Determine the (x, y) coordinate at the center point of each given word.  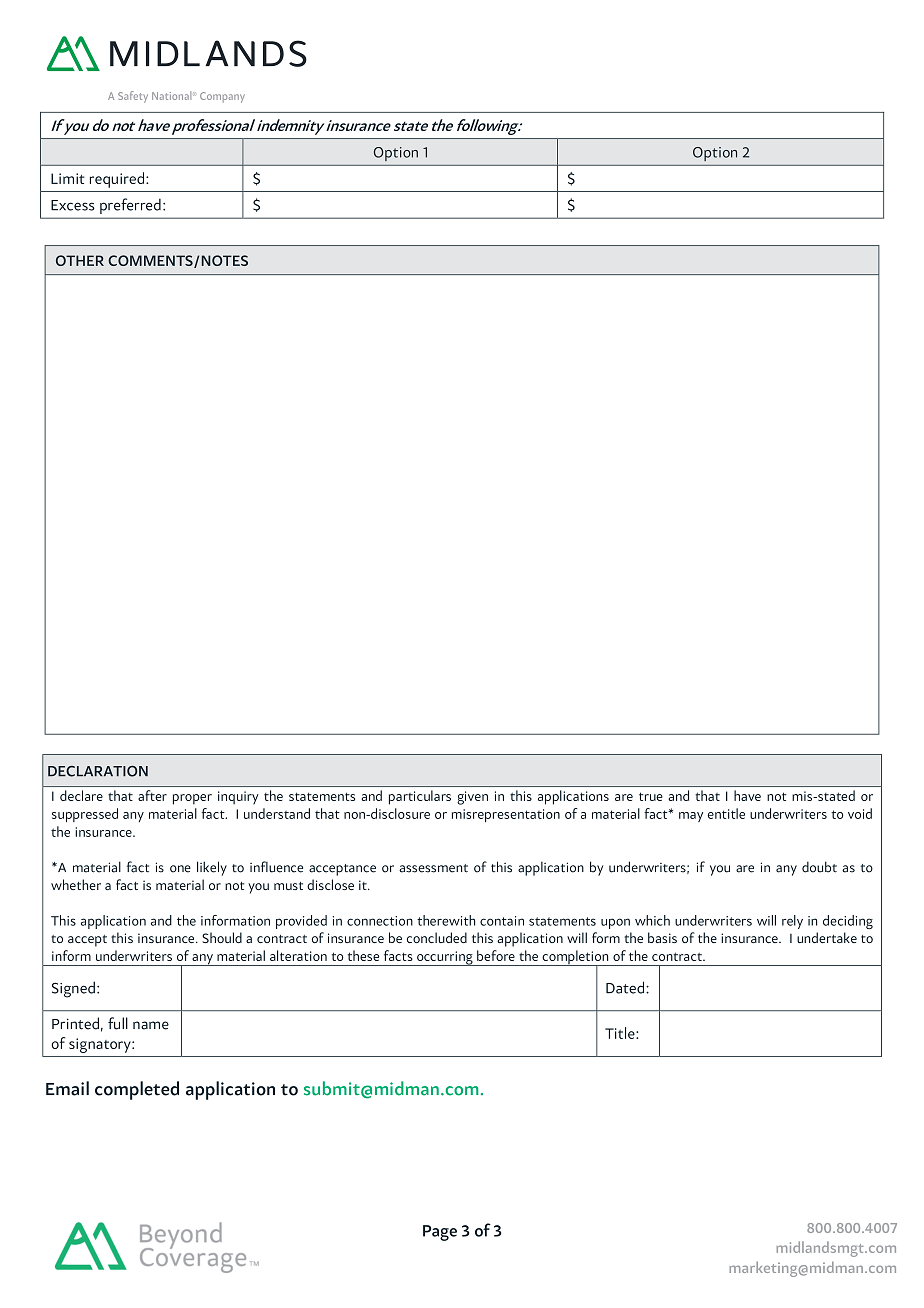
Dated (626, 987)
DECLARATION (98, 771)
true (651, 796)
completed (137, 1090)
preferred (130, 206)
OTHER (80, 260)
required (118, 180)
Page (440, 1233)
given (472, 798)
